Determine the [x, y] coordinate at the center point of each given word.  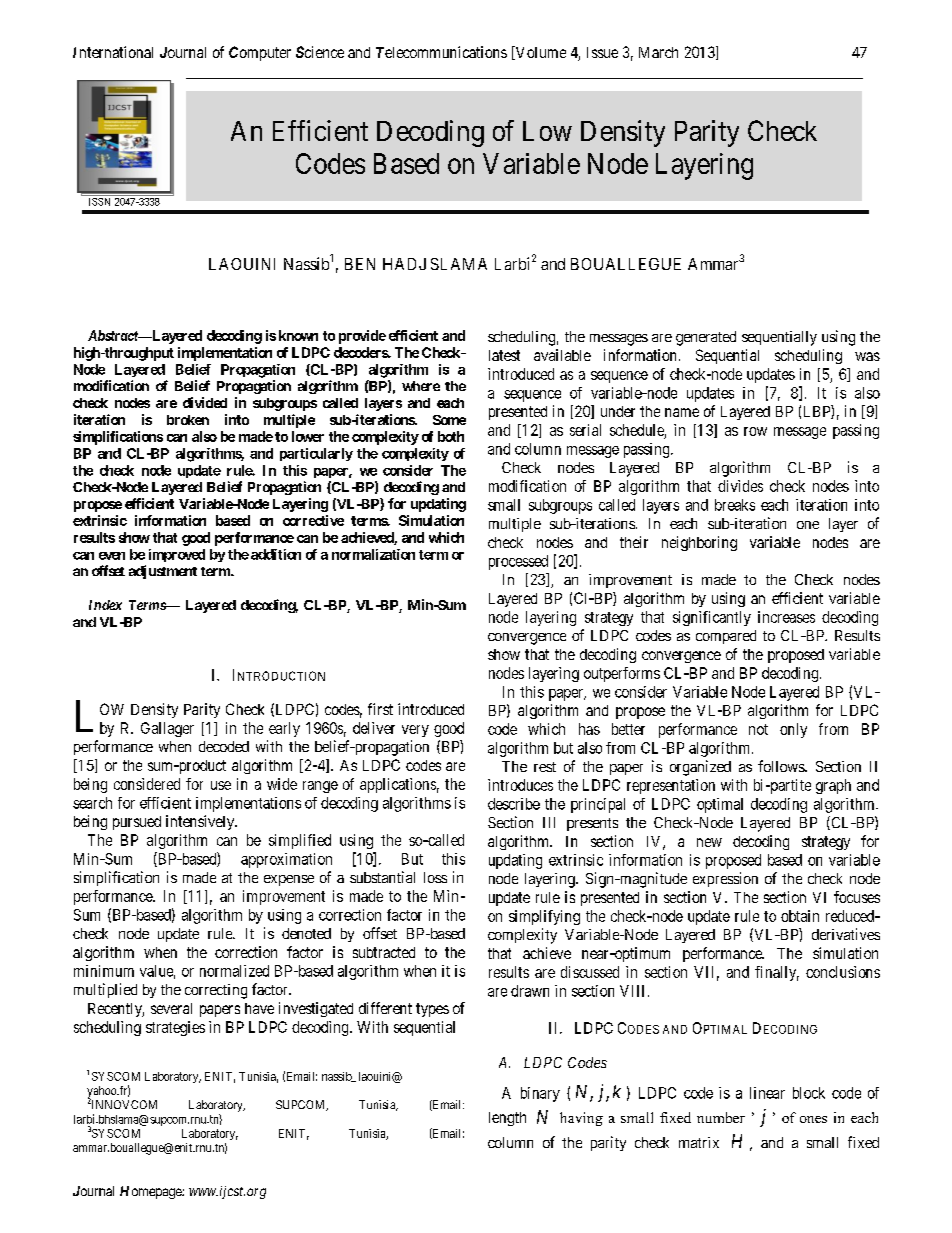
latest [504, 355]
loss [435, 877]
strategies [175, 1028]
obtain [800, 916]
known [298, 335]
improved [177, 555]
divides [740, 486]
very [415, 731]
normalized [234, 971]
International [113, 52]
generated [706, 338]
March [658, 52]
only [793, 730]
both [451, 436]
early [284, 729]
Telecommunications [441, 52]
